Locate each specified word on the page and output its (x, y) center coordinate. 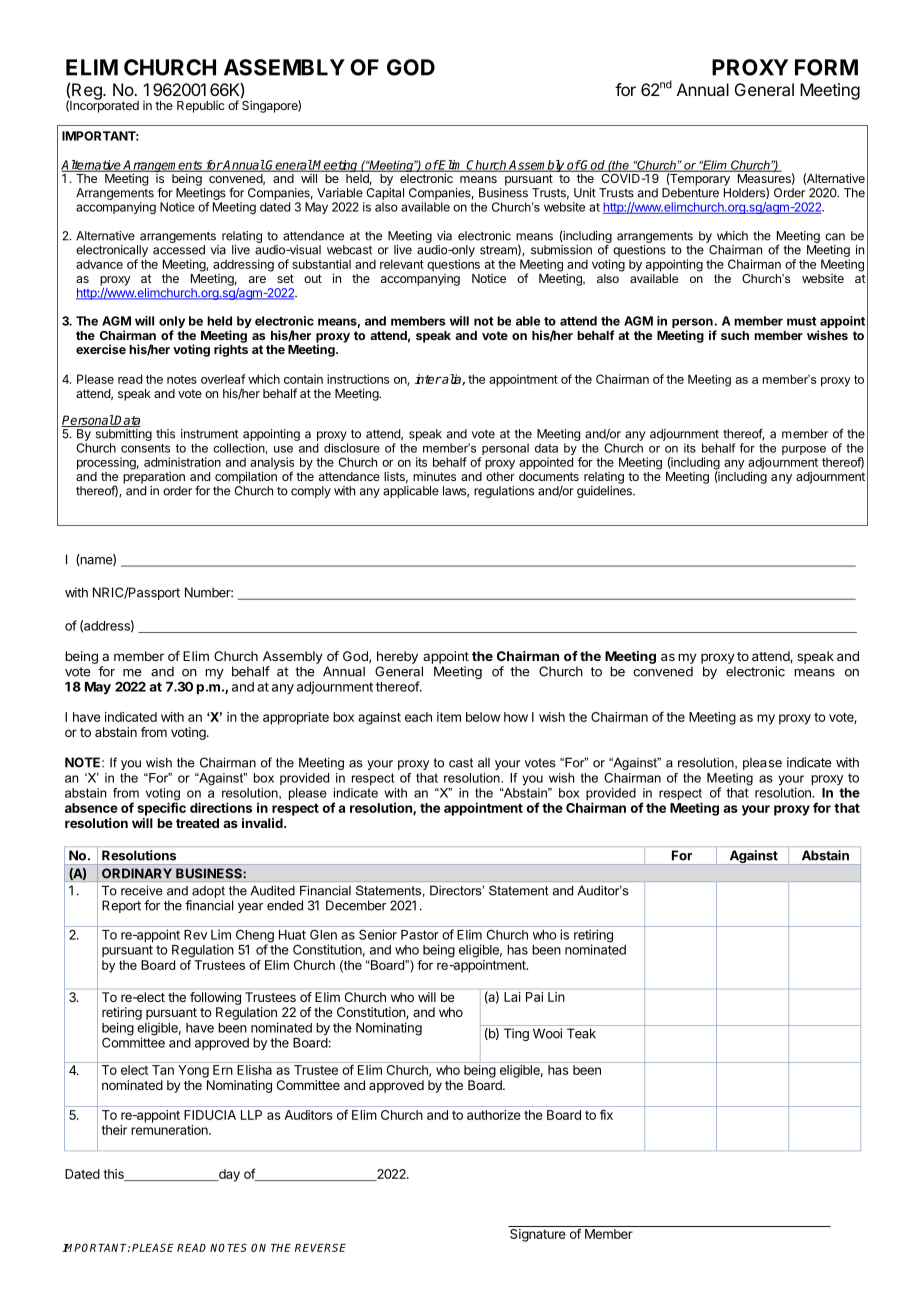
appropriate (296, 718)
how (516, 717)
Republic (201, 107)
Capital (385, 194)
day (228, 1175)
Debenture (690, 193)
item (449, 717)
